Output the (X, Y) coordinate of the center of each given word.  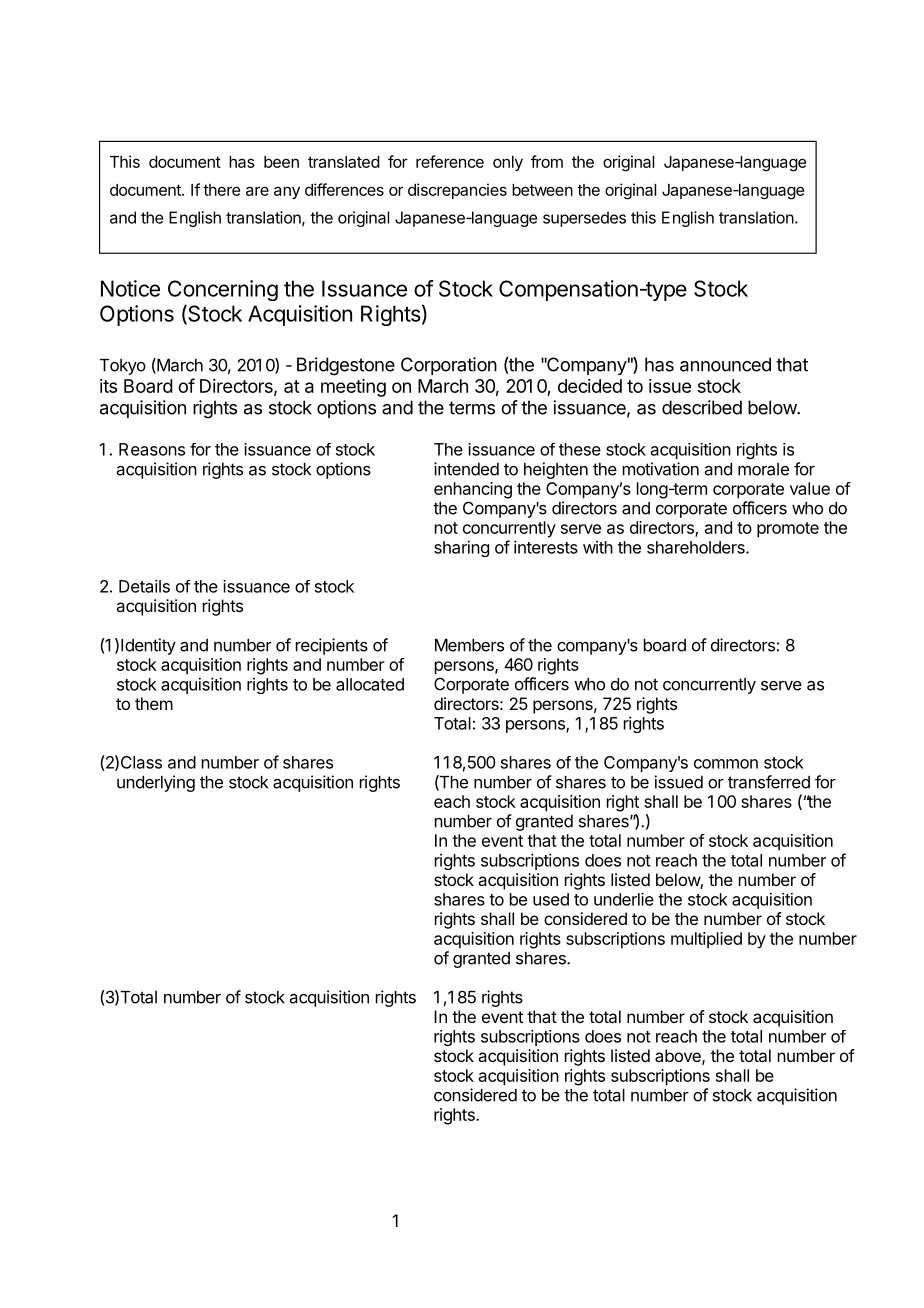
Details (144, 586)
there (221, 190)
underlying (156, 783)
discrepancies (457, 191)
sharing (461, 549)
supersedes (584, 219)
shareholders (697, 547)
